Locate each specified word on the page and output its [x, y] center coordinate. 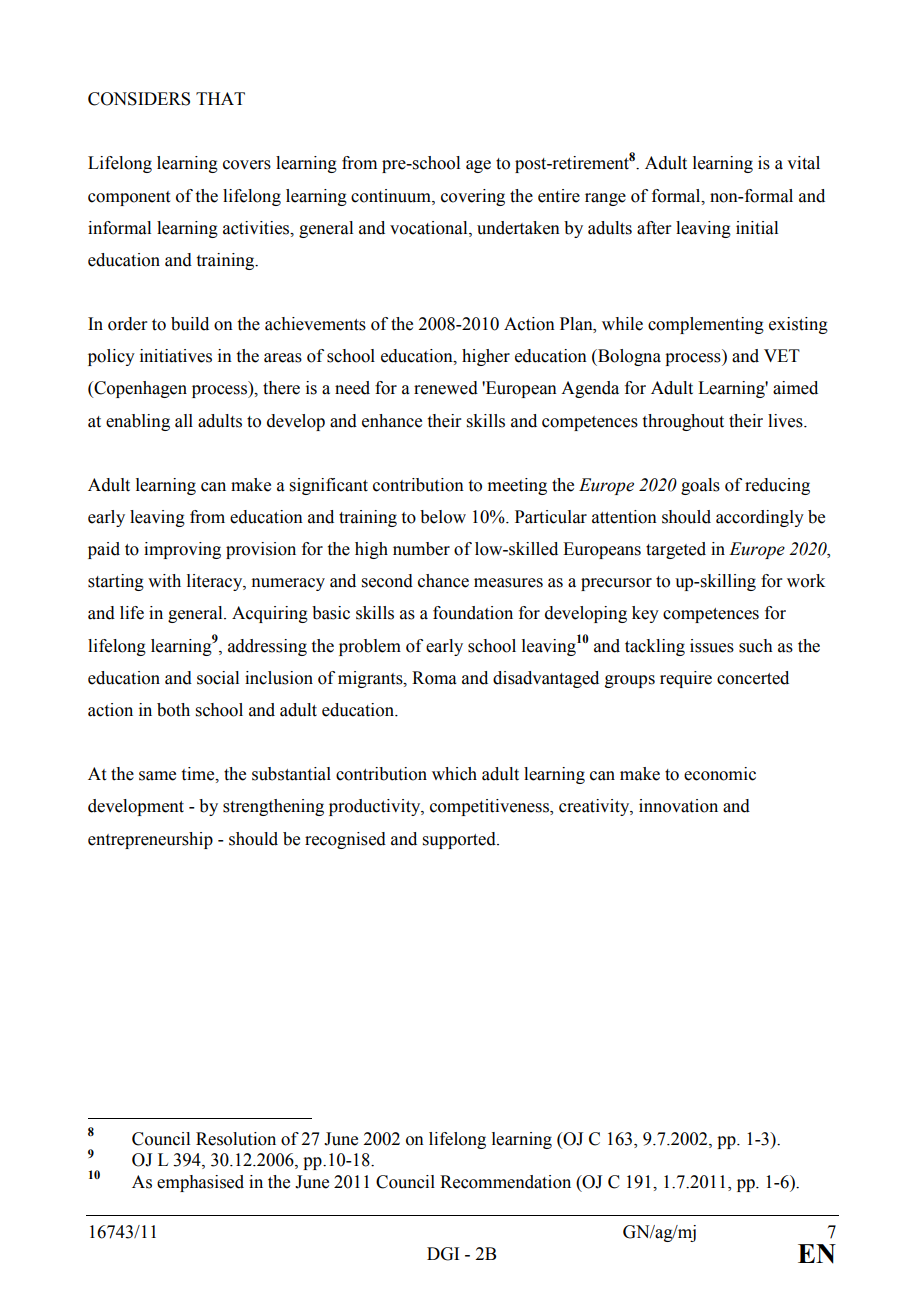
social [218, 678]
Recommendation [505, 1182]
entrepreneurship [150, 840]
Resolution [236, 1139]
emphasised [200, 1183]
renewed [446, 388]
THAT [220, 98]
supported [460, 840]
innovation [678, 806]
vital [803, 163]
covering [473, 197]
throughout [683, 422]
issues [712, 646]
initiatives [176, 356]
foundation [473, 613]
